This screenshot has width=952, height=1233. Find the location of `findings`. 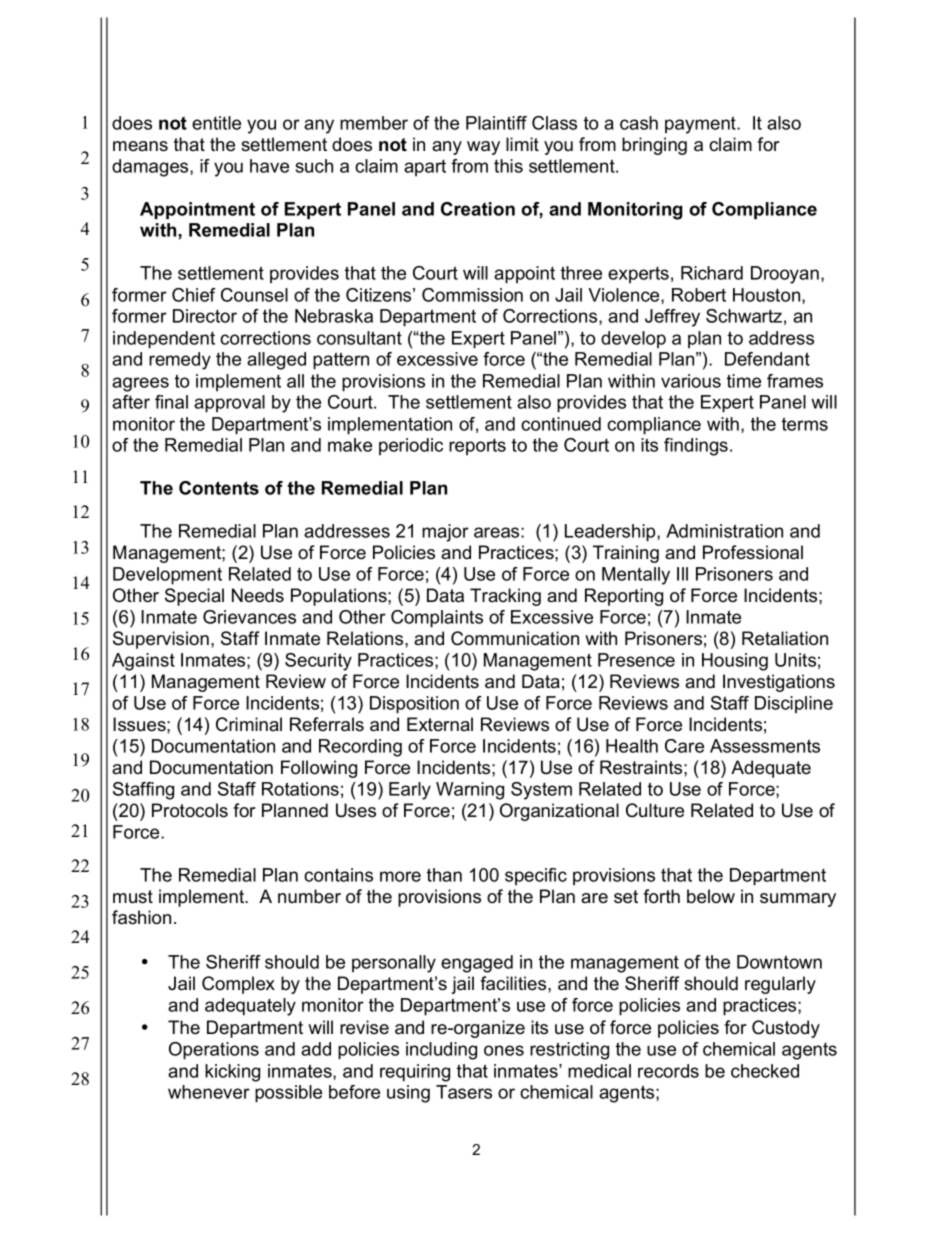

findings is located at coordinates (697, 447).
